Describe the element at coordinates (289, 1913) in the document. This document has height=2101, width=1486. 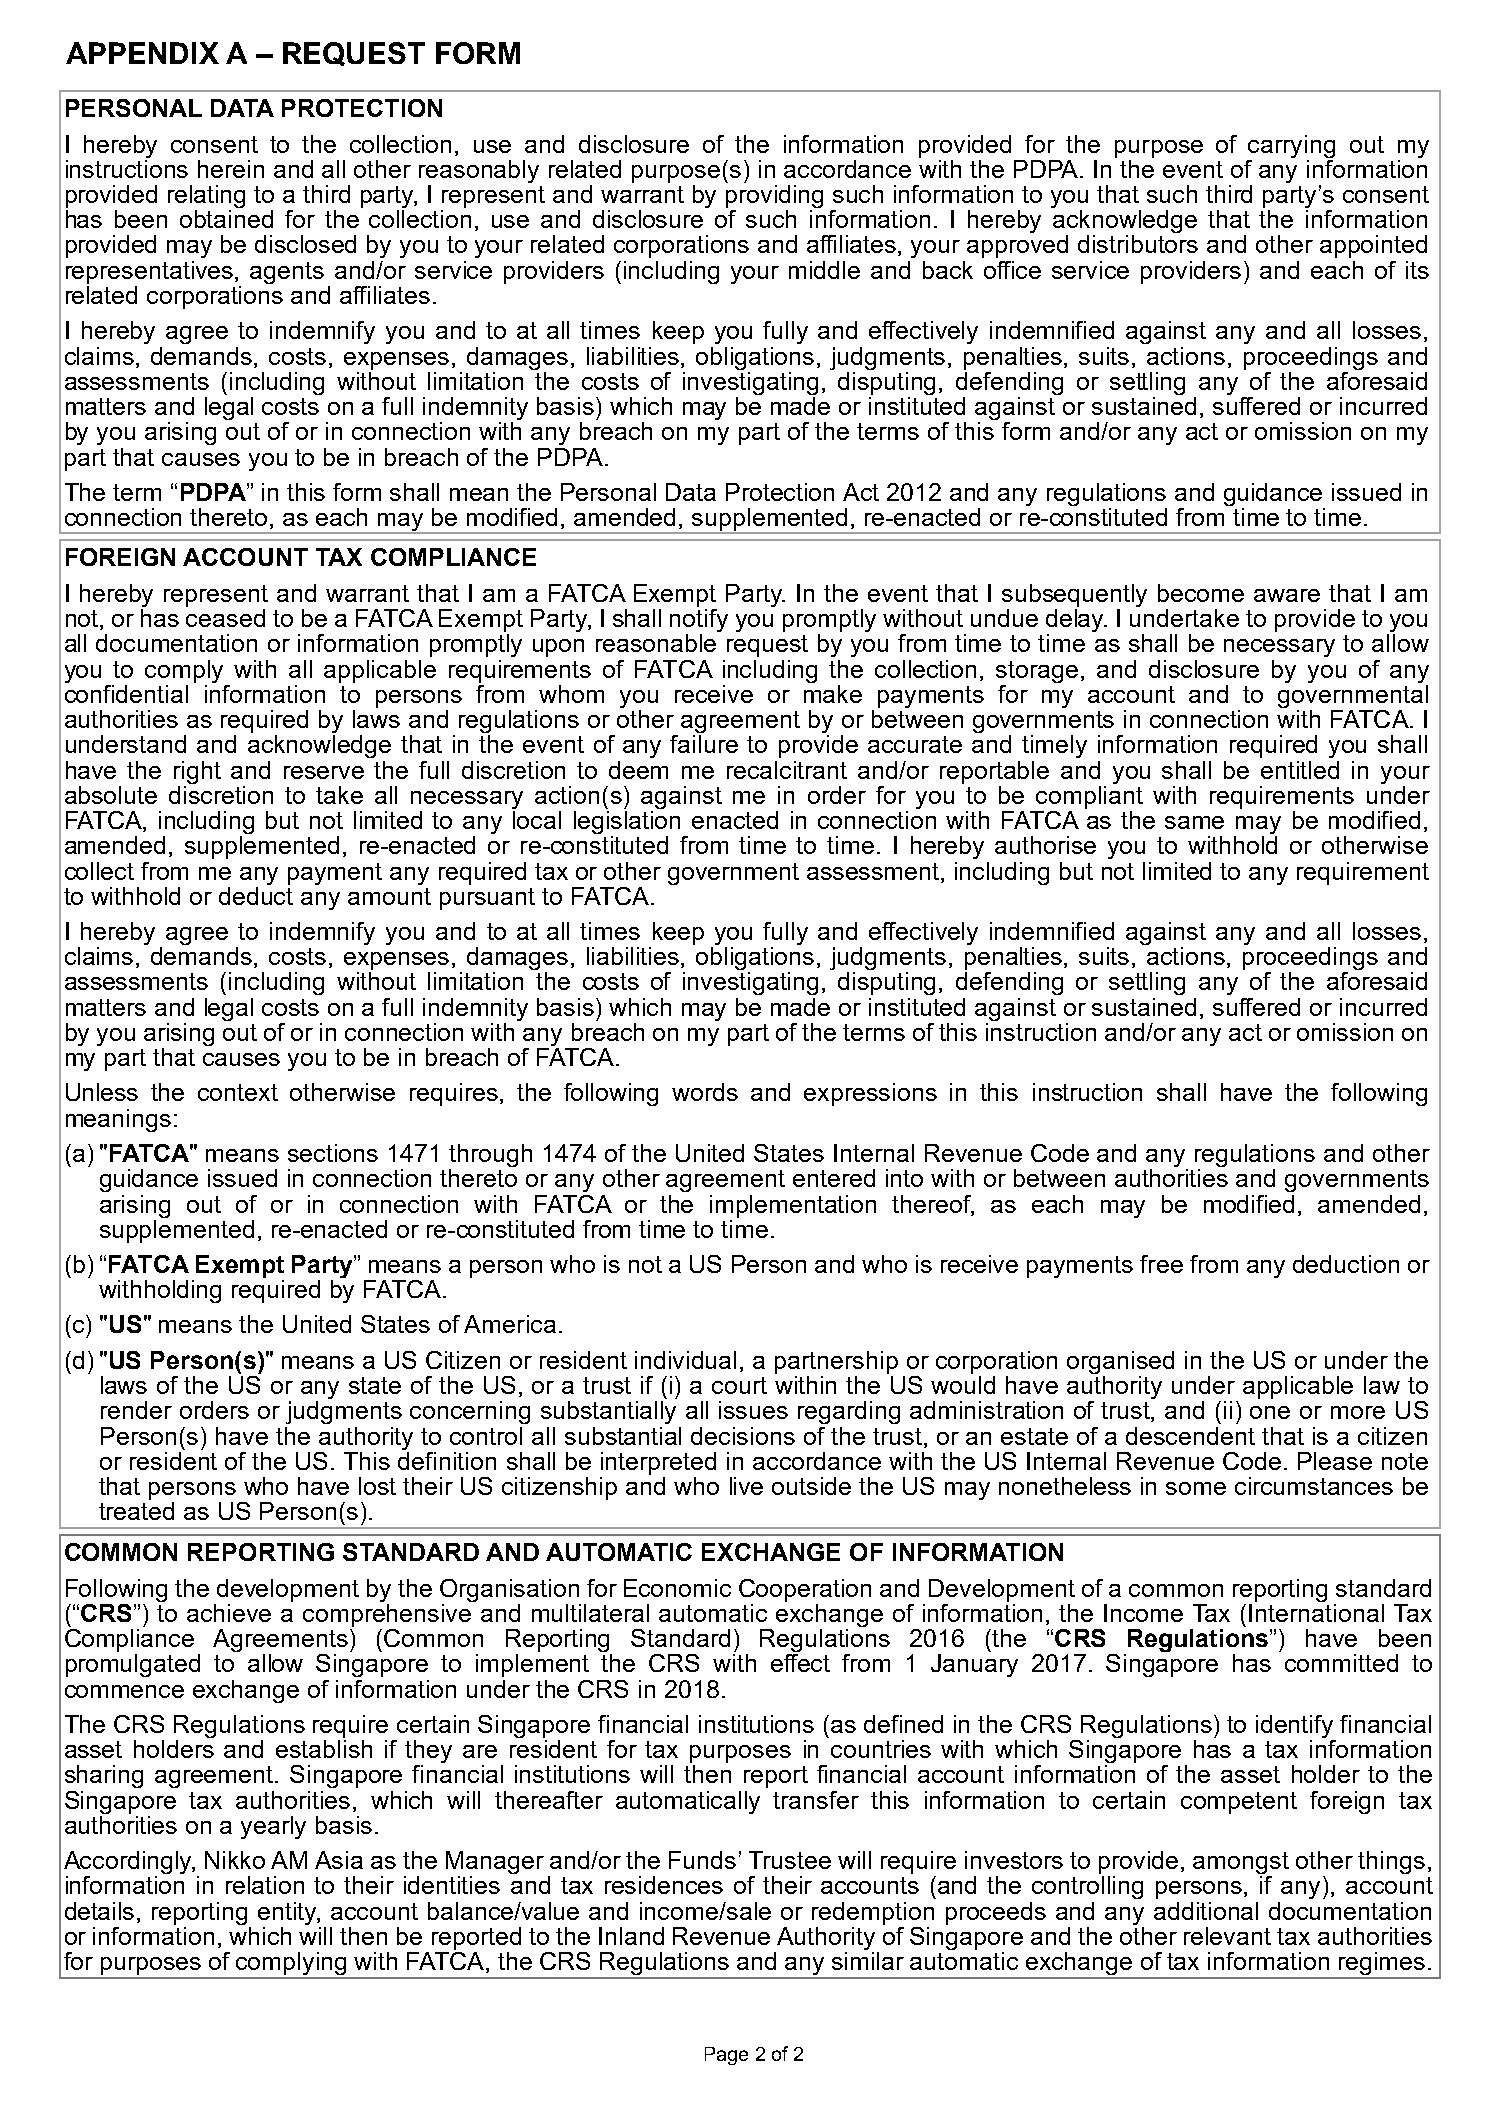
I see `entity` at that location.
